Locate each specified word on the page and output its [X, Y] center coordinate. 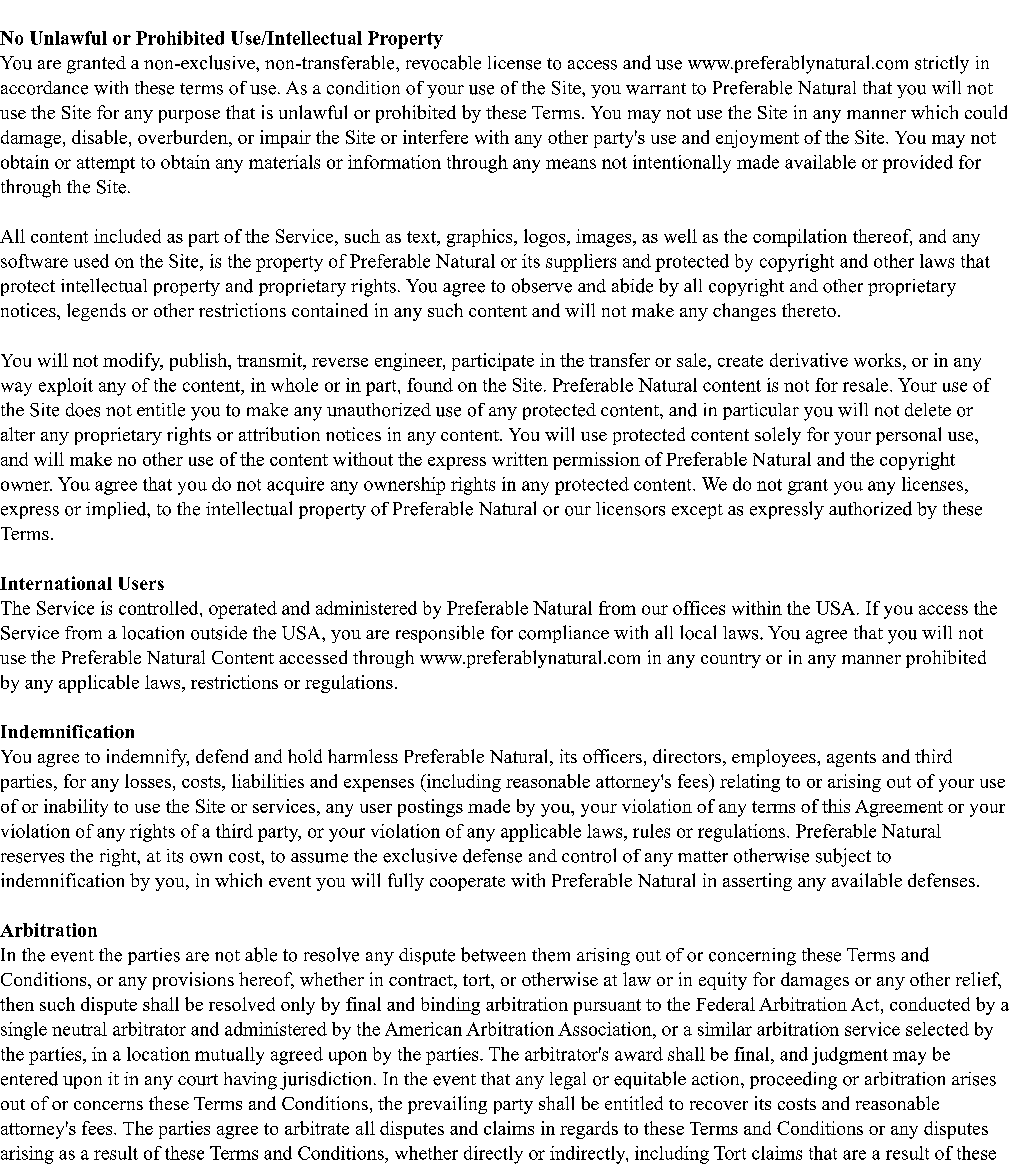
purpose [189, 116]
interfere [435, 137]
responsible [440, 634]
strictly [942, 64]
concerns [108, 1105]
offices [699, 608]
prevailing [447, 1105]
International [56, 583]
